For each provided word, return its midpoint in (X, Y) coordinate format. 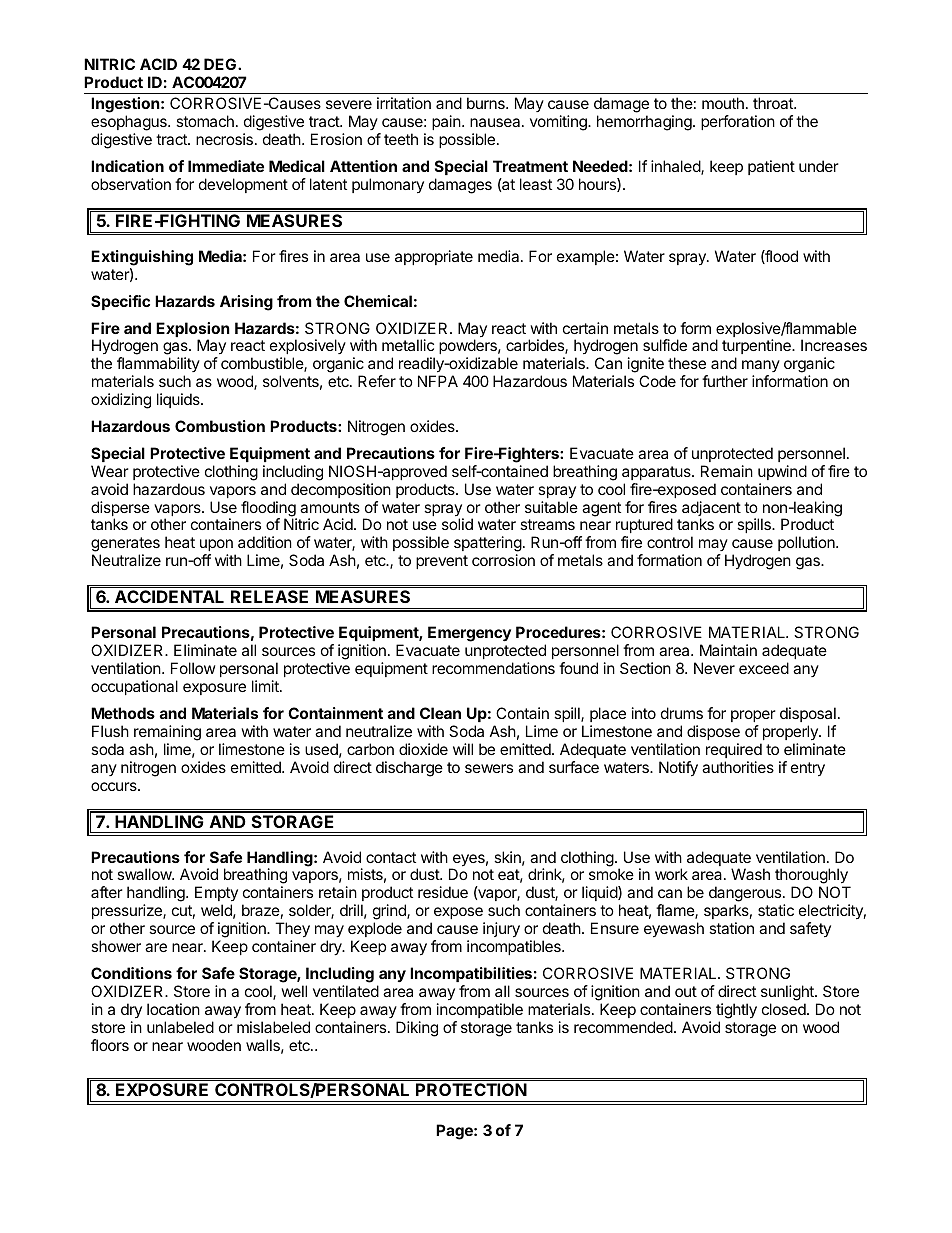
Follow (193, 668)
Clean (440, 713)
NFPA (438, 381)
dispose (713, 732)
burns (487, 103)
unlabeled (180, 1027)
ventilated (346, 991)
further (725, 381)
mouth (723, 103)
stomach (205, 121)
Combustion (220, 426)
